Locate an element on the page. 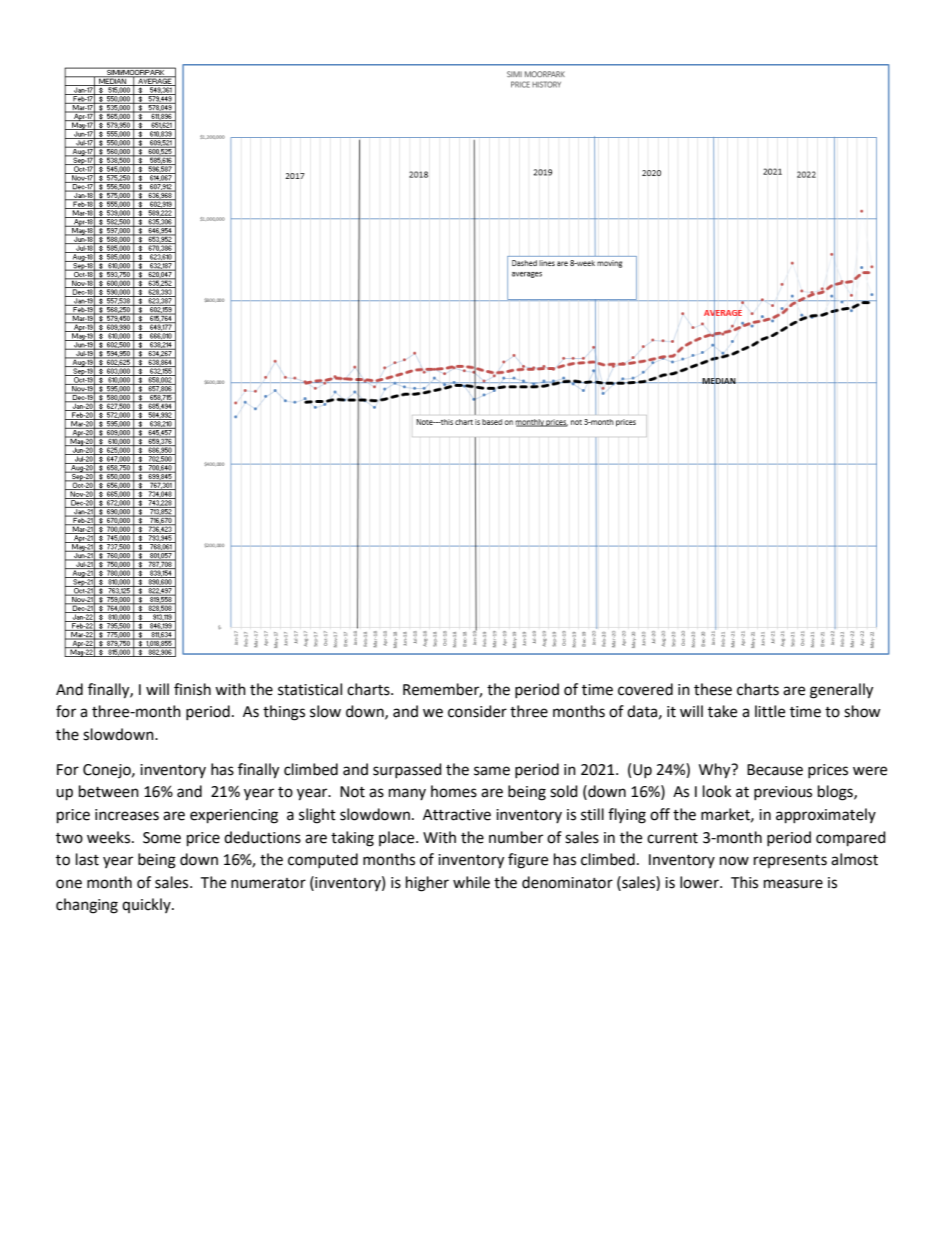 This document has height=1233, width=952. number is located at coordinates (516, 837).
